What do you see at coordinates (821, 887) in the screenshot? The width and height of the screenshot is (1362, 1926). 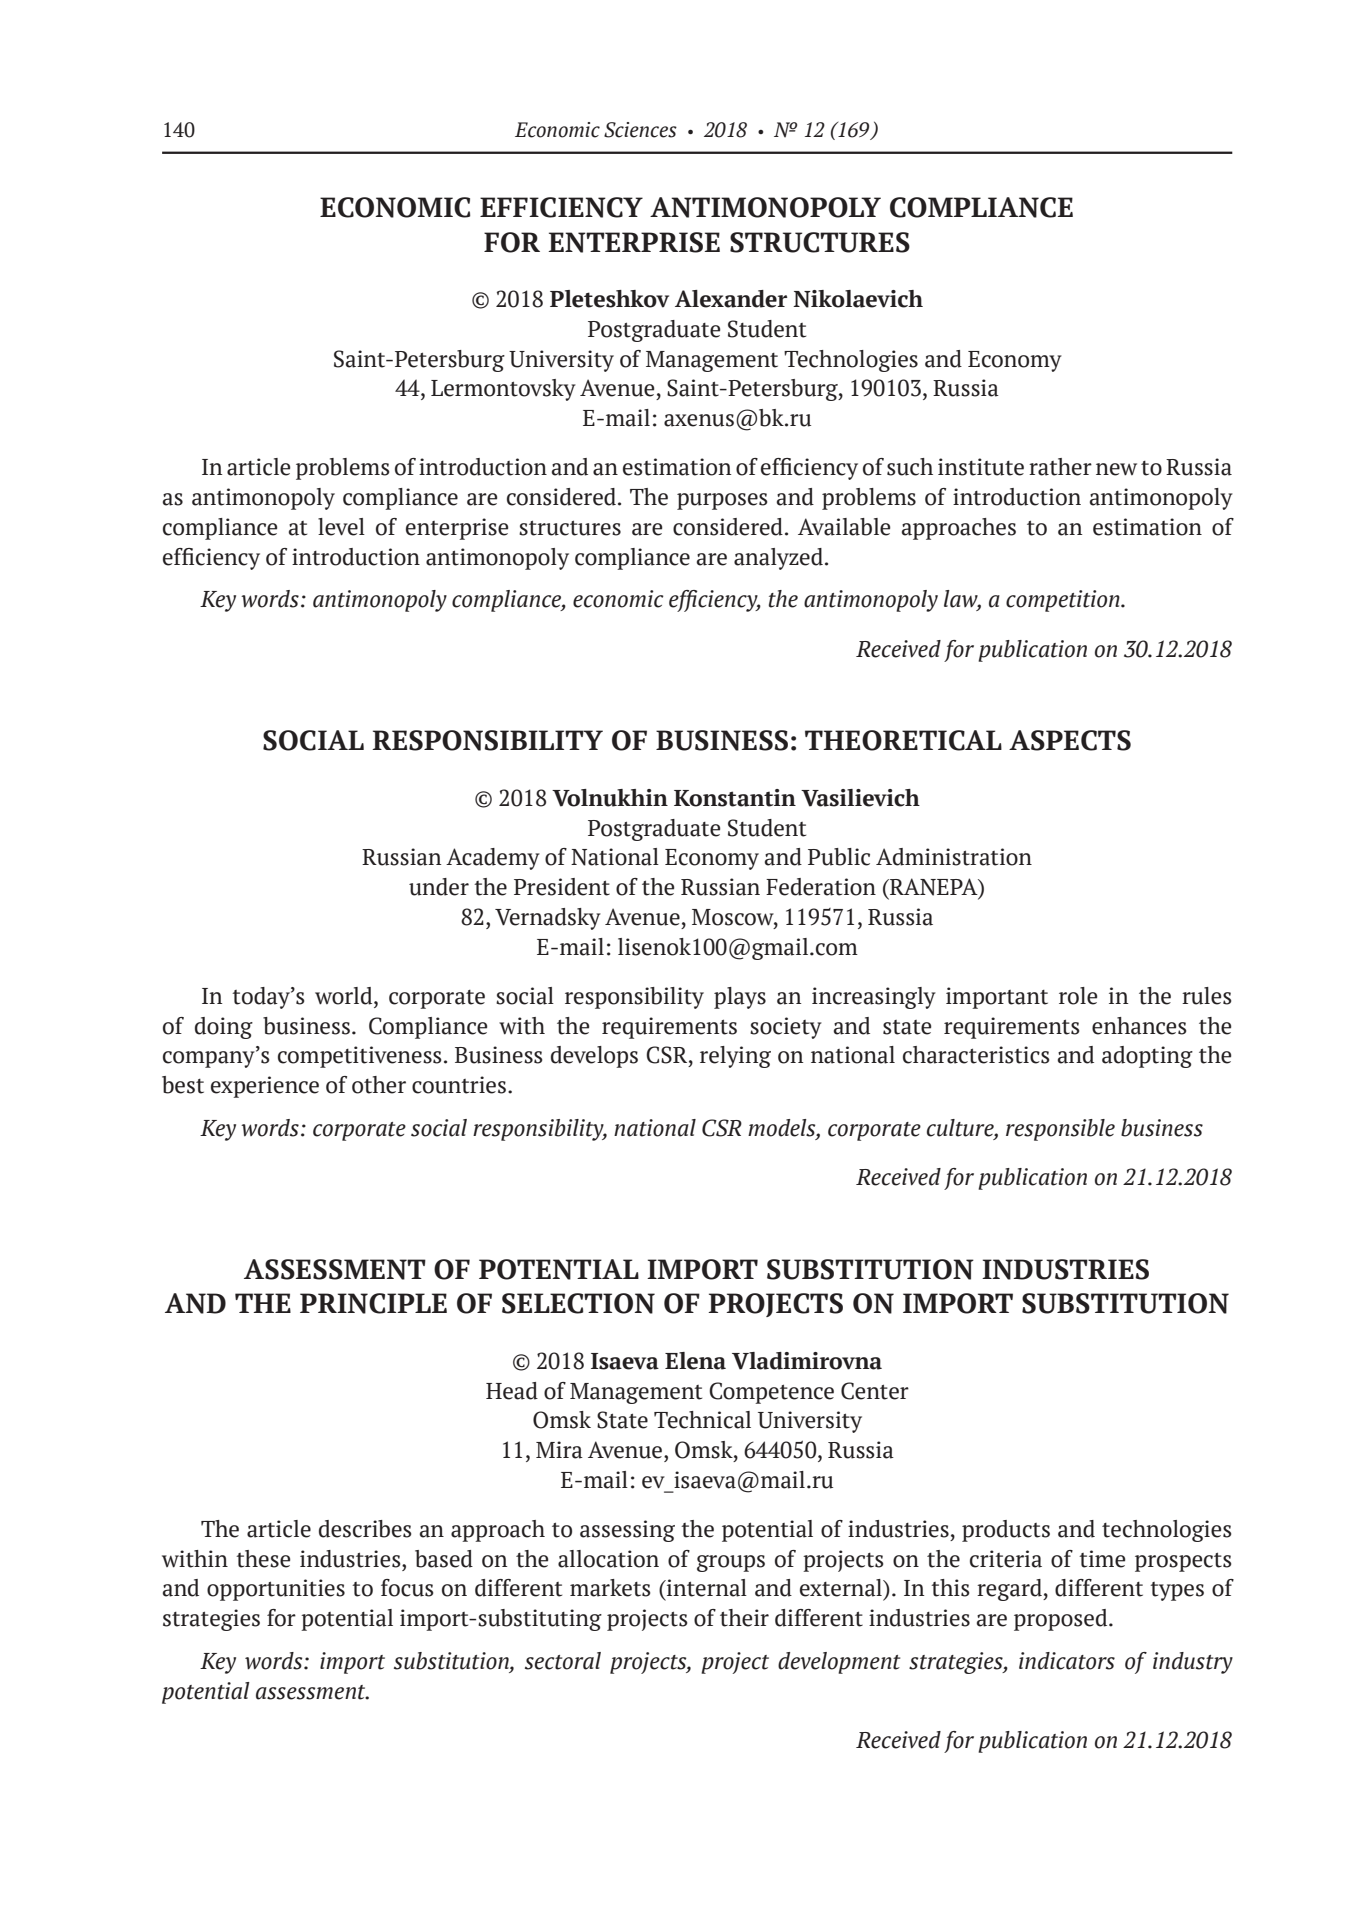 I see `Federation` at bounding box center [821, 887].
